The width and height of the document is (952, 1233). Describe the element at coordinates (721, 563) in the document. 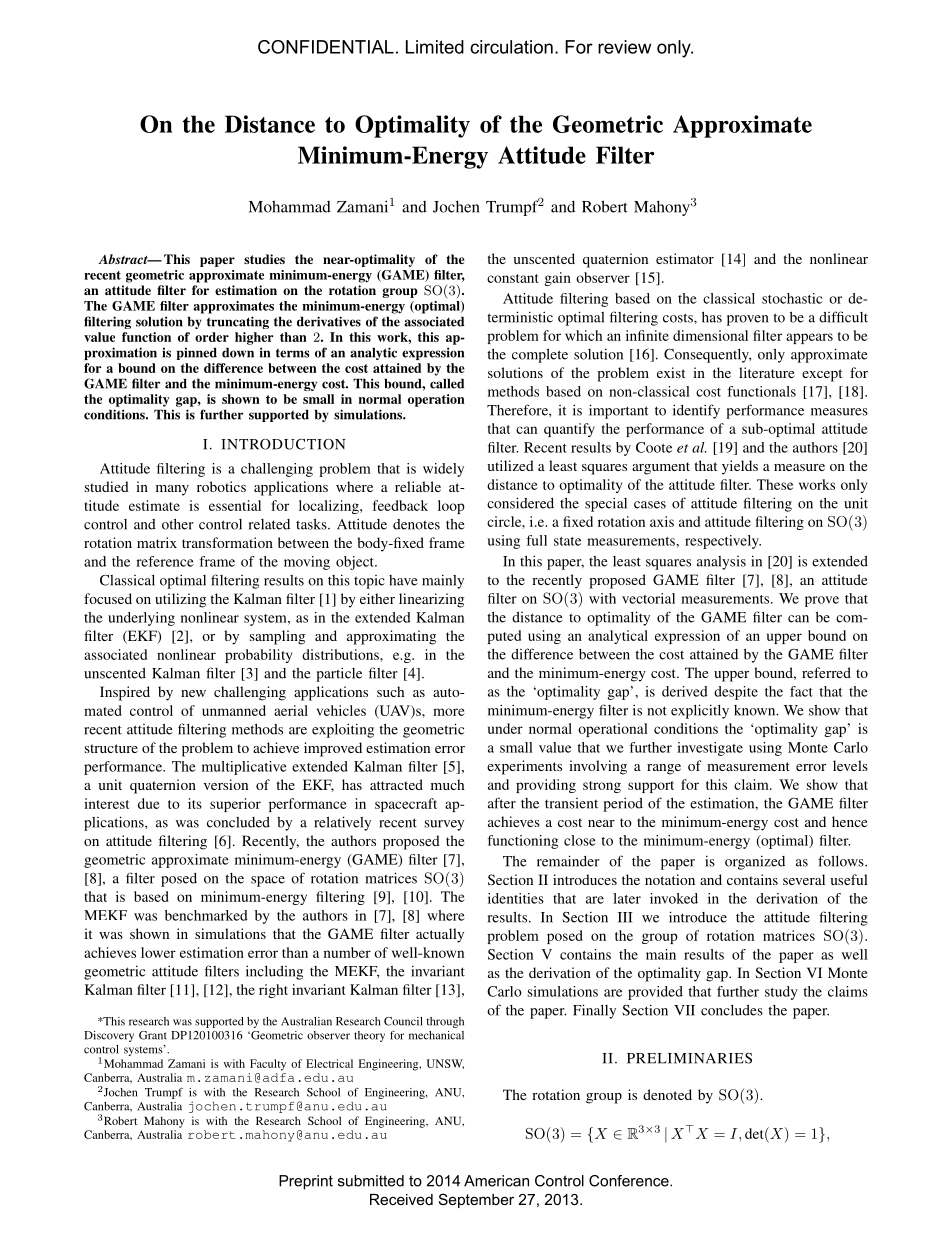

I see `analysis` at that location.
